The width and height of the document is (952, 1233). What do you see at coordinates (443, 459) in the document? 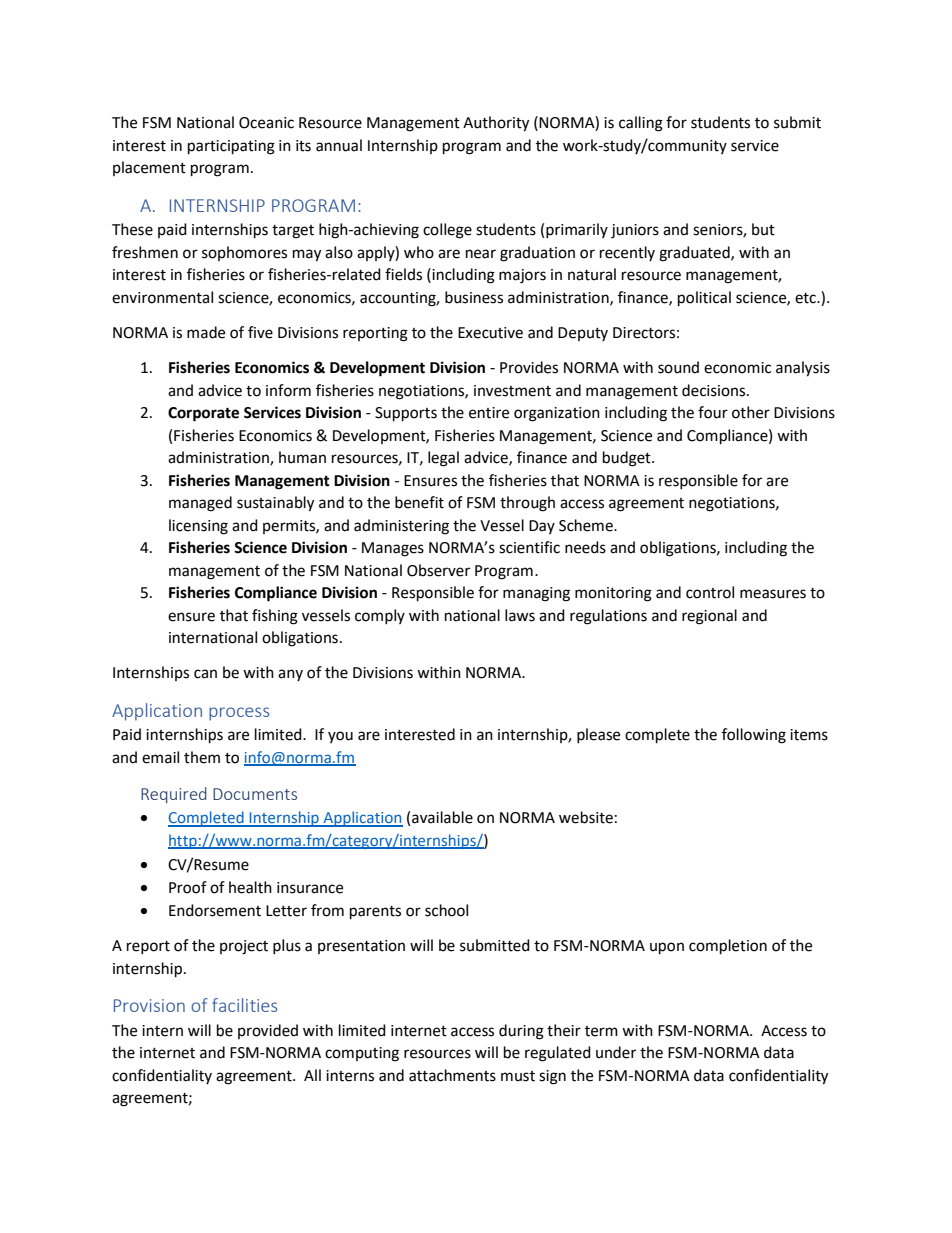
I see `legal` at bounding box center [443, 459].
